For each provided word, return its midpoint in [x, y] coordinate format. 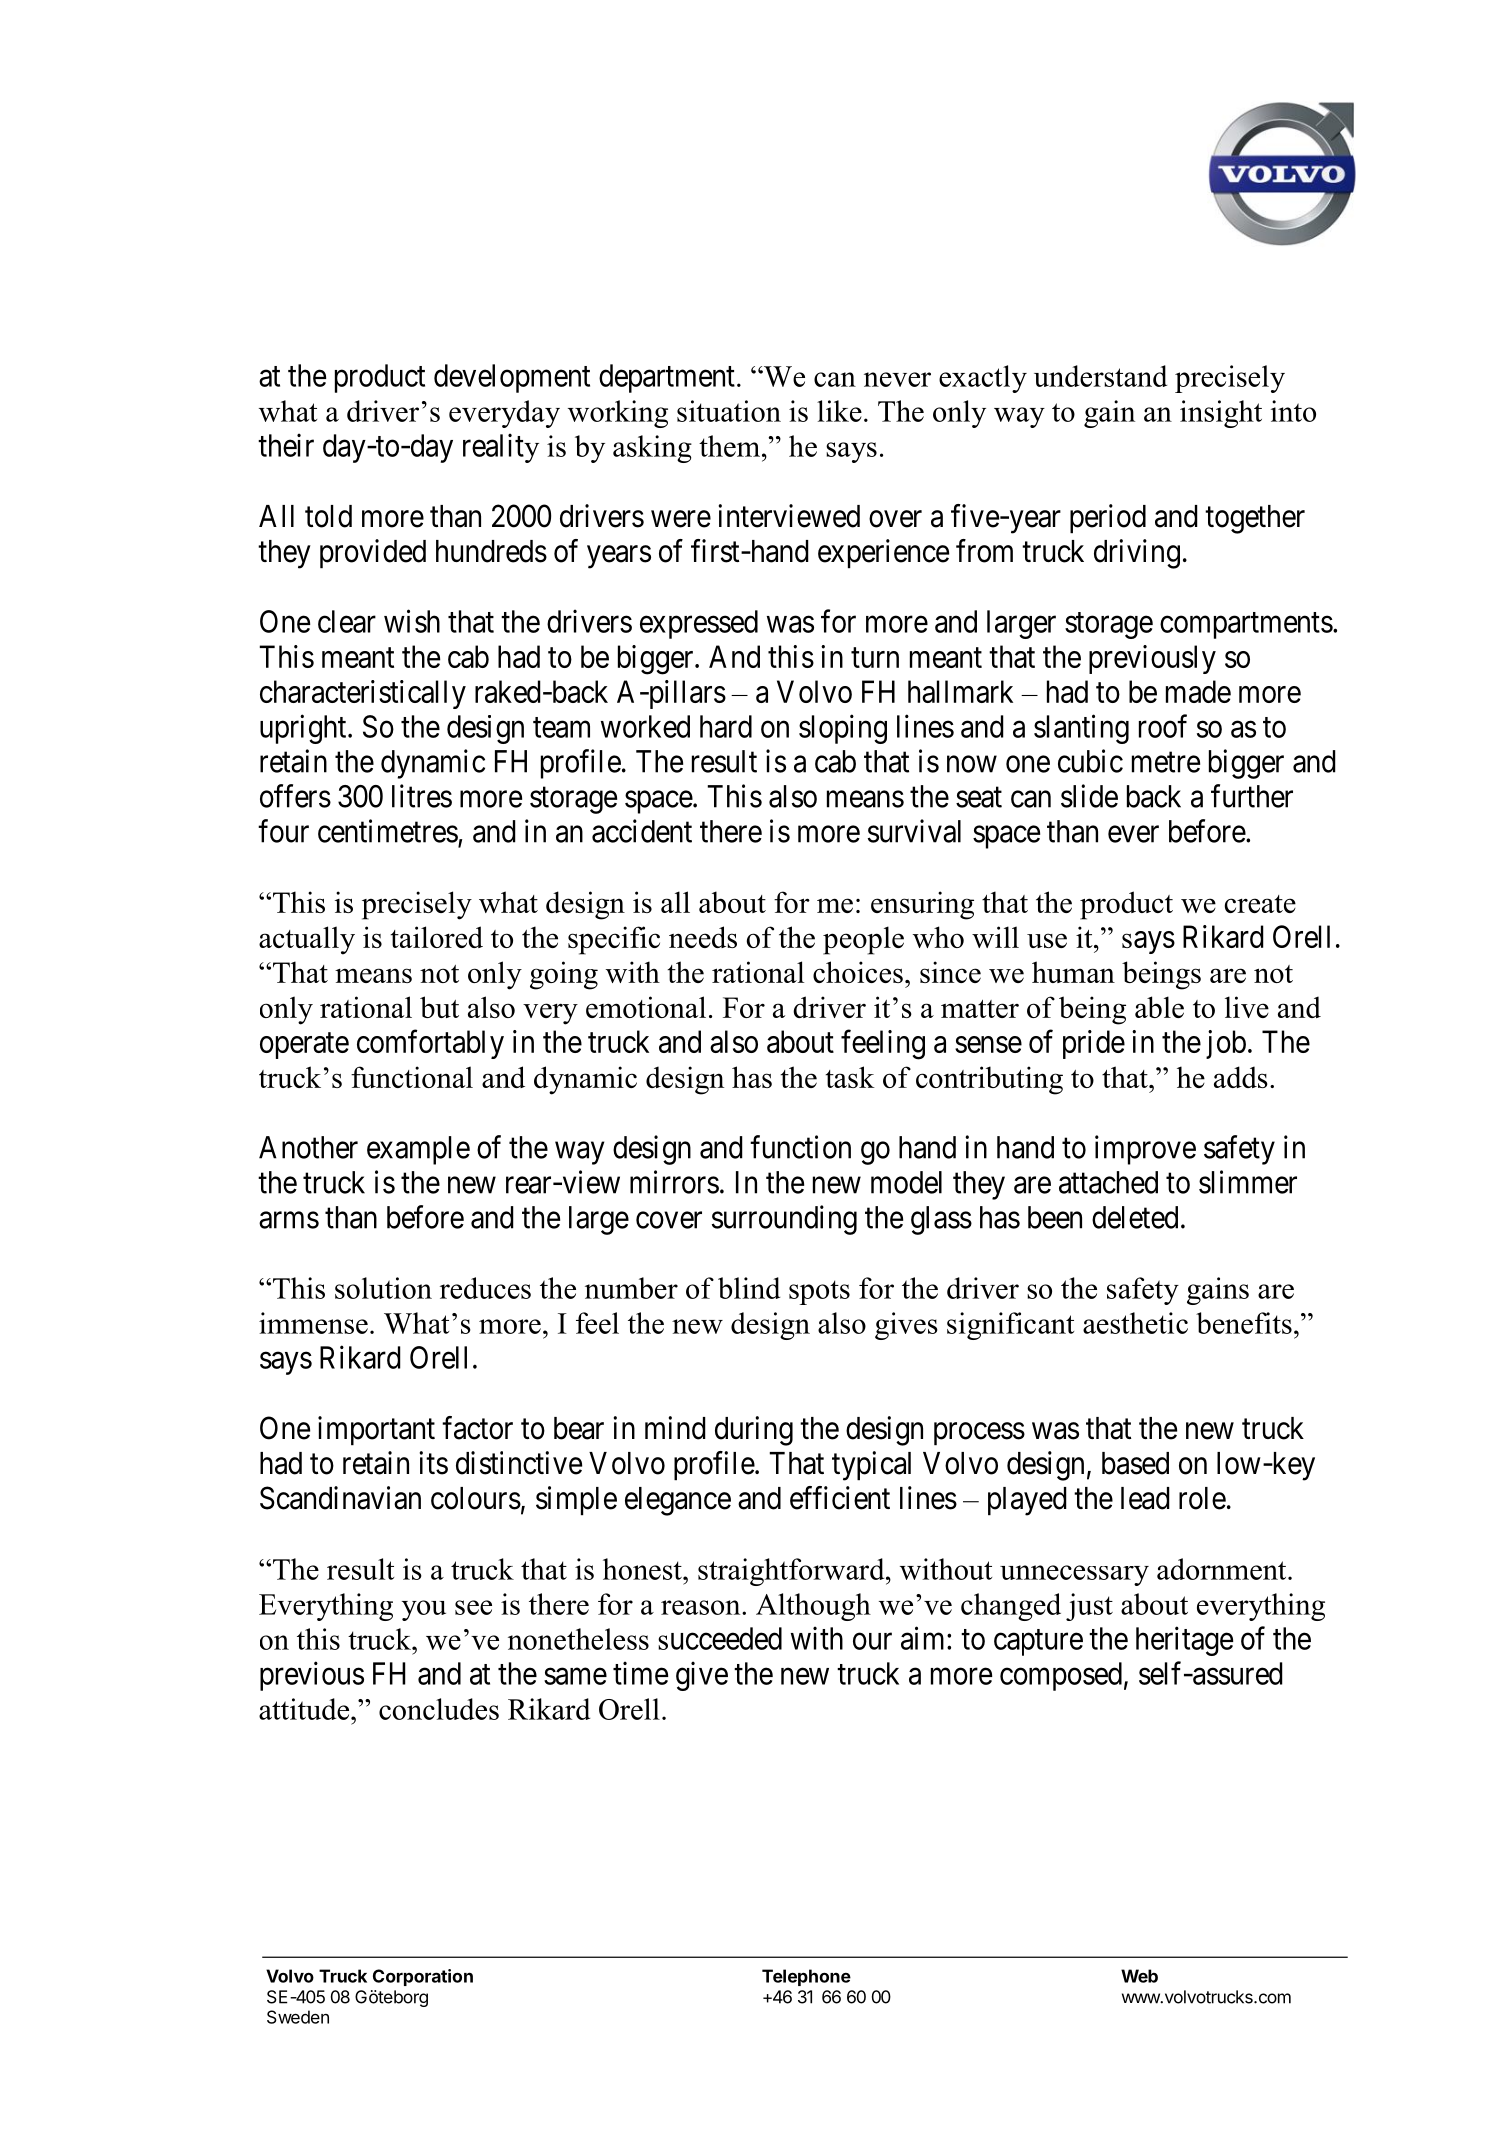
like [839, 411]
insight [1221, 414]
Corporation [423, 1977]
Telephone [806, 1977]
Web [1139, 1976]
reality [501, 448]
